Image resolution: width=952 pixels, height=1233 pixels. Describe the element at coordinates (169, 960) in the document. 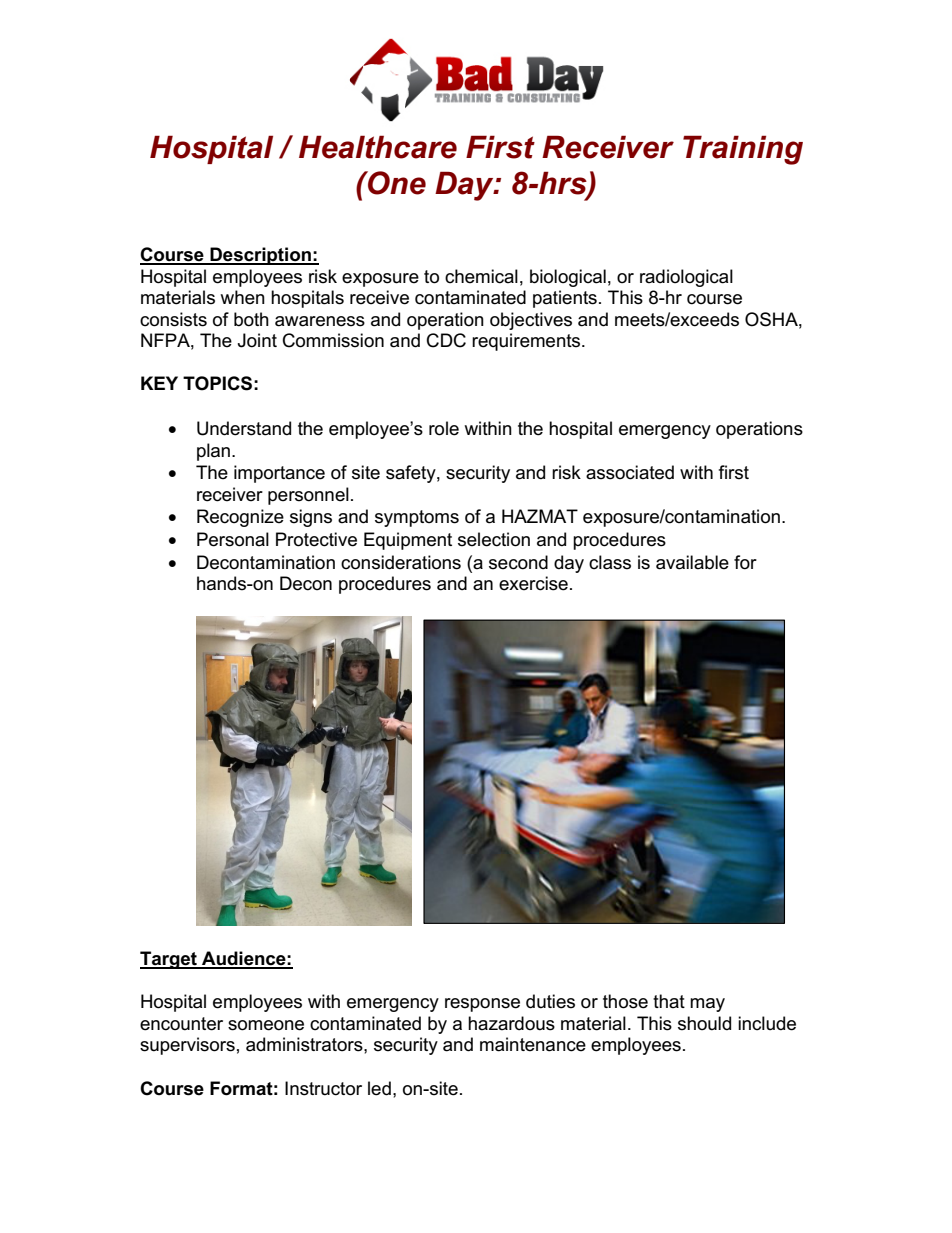

I see `Target` at that location.
